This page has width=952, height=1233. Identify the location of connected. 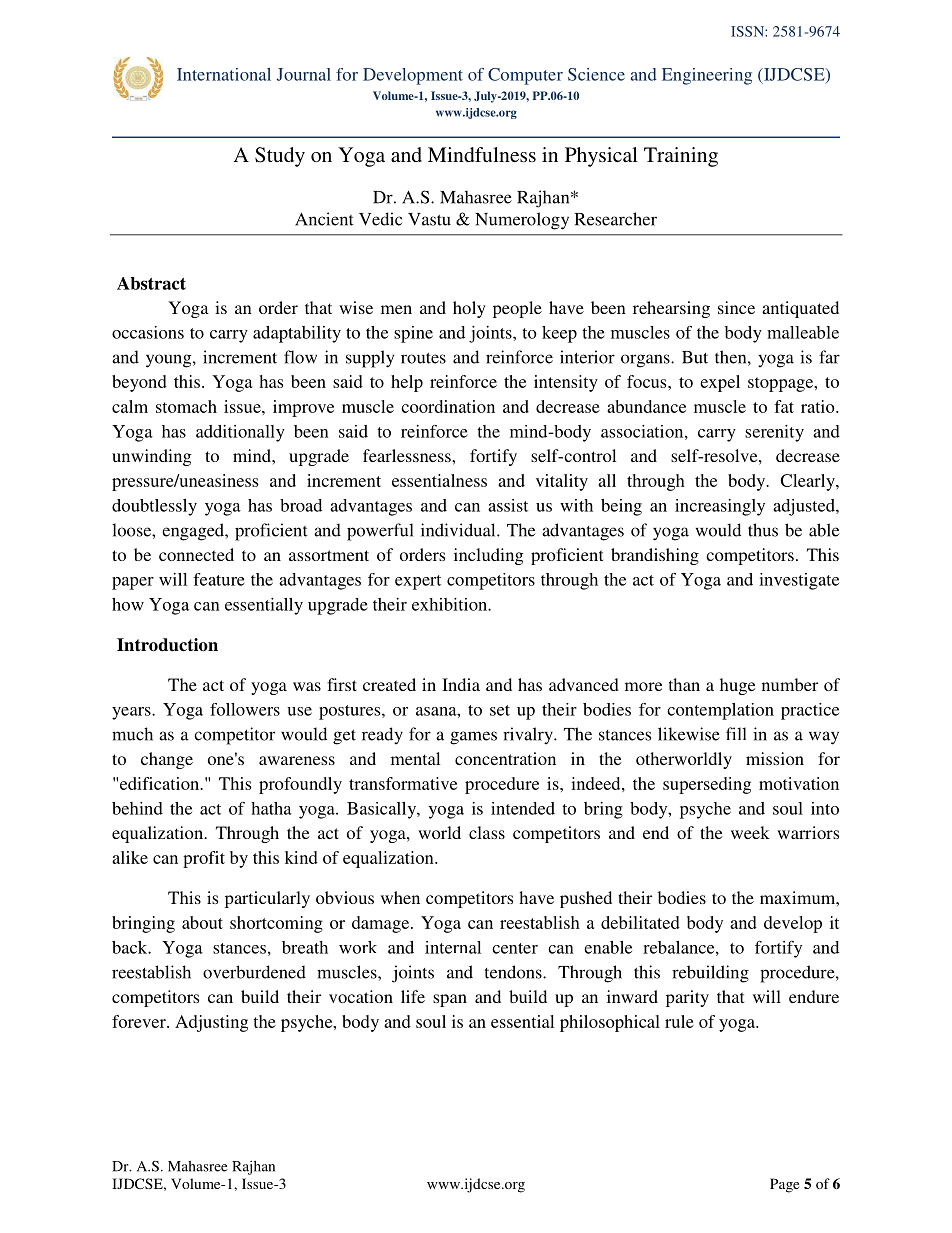
(196, 554).
